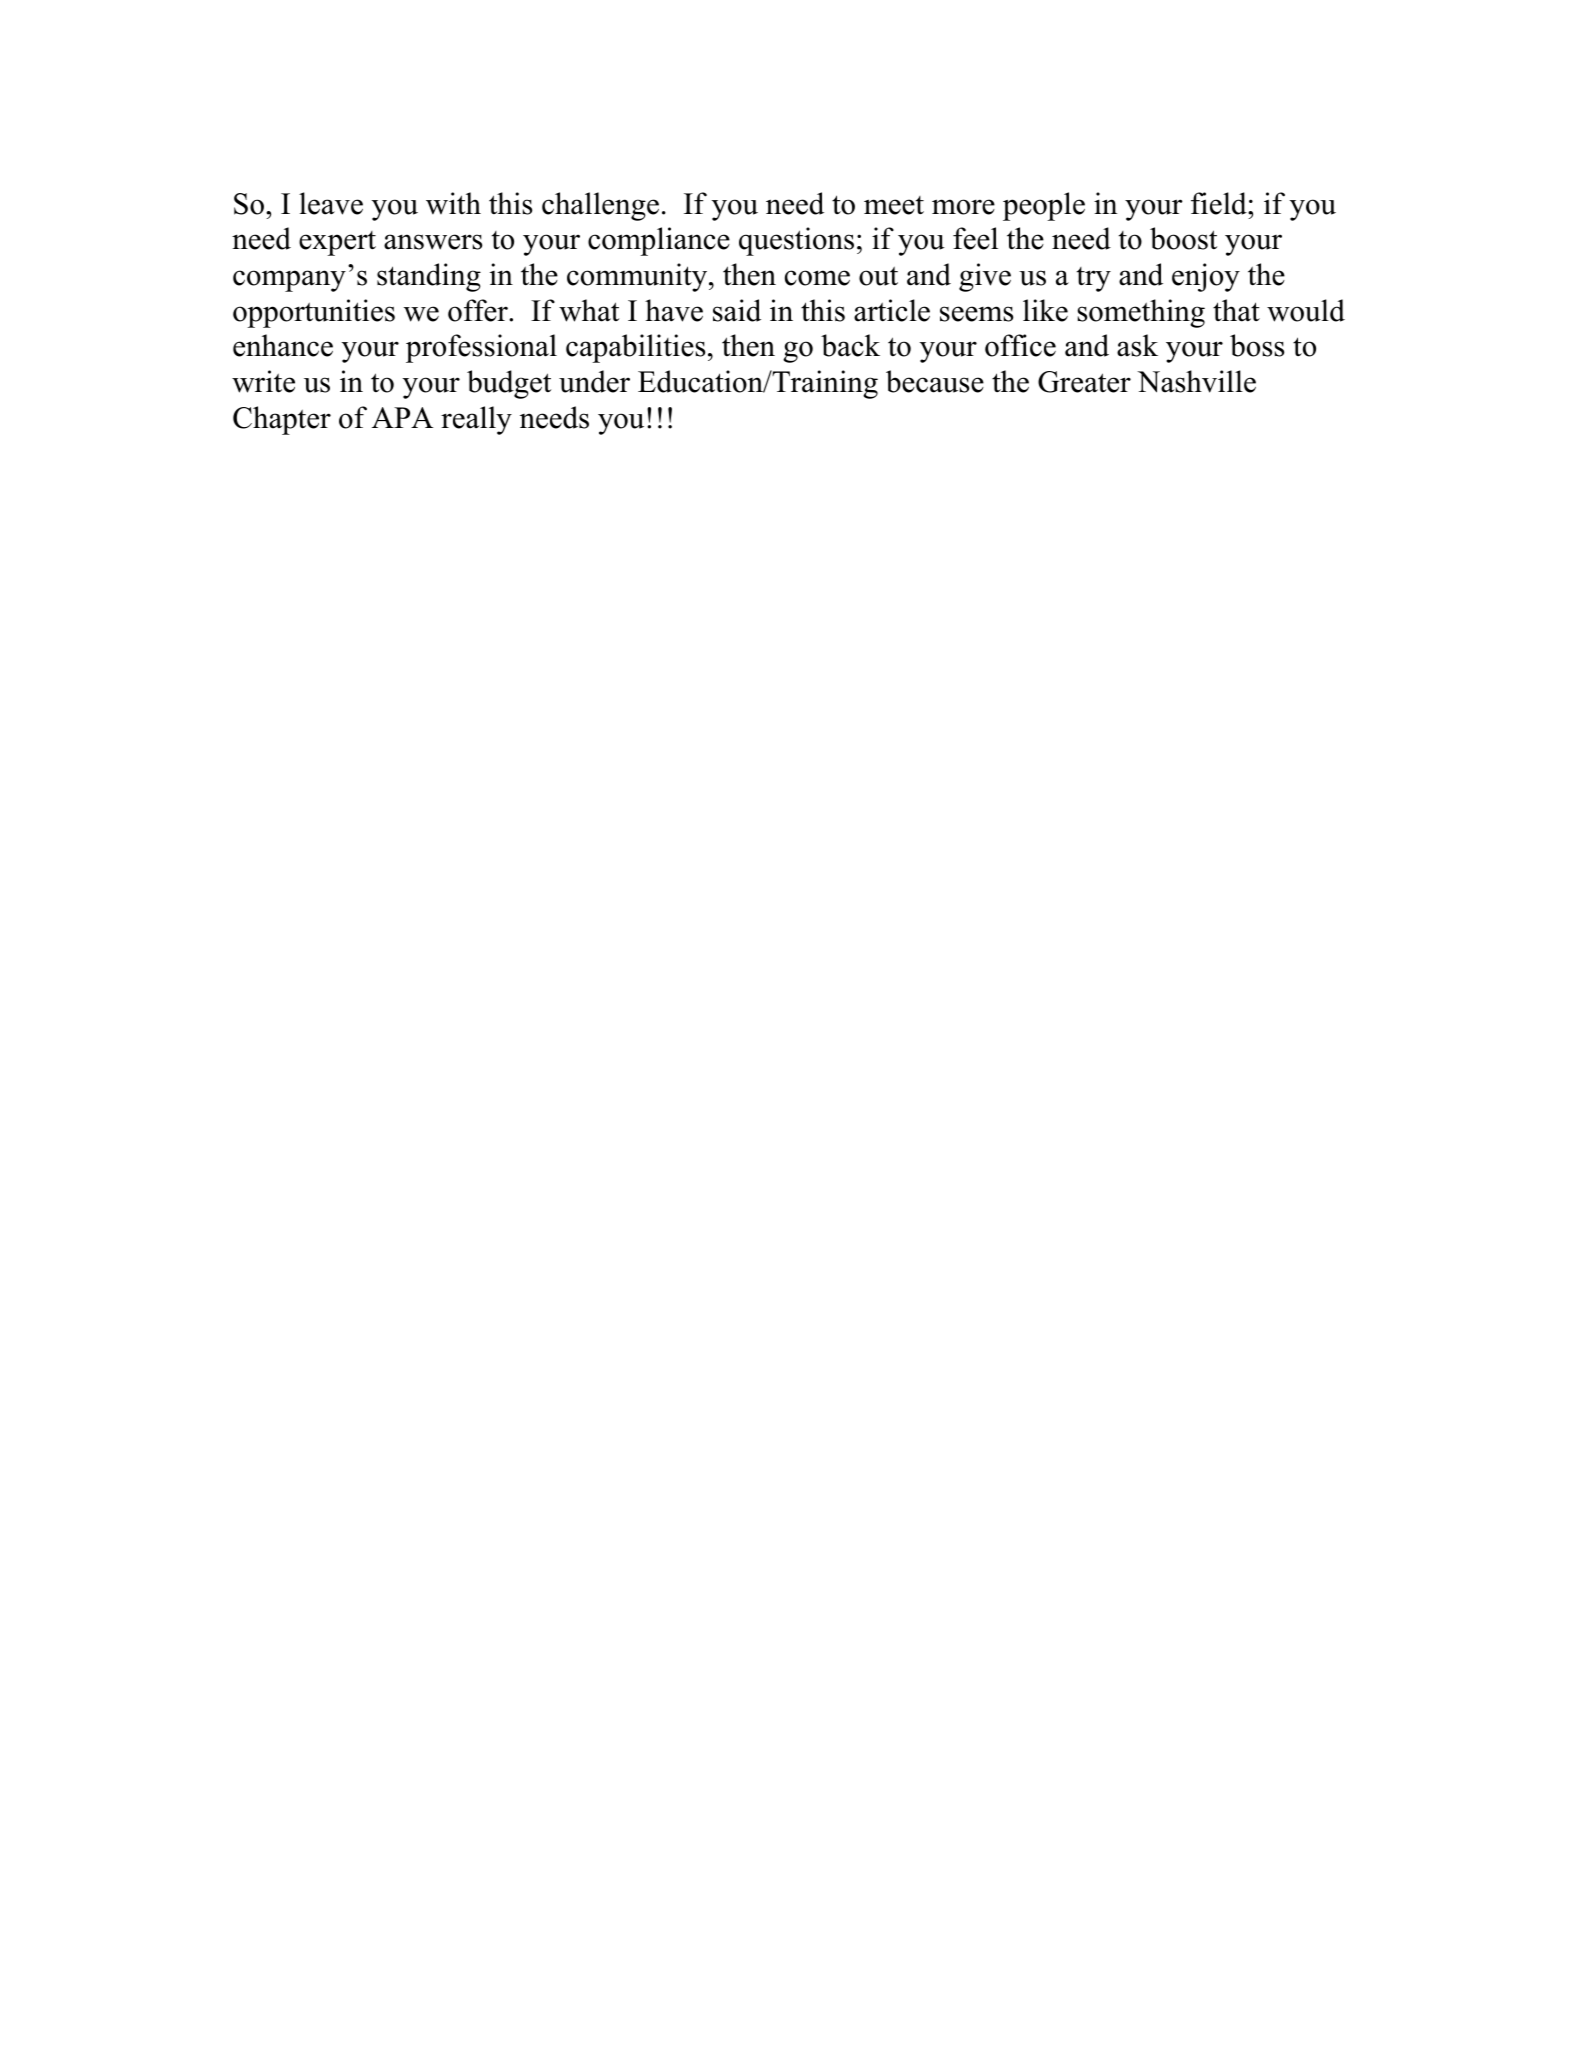  What do you see at coordinates (476, 420) in the screenshot?
I see `really` at bounding box center [476, 420].
